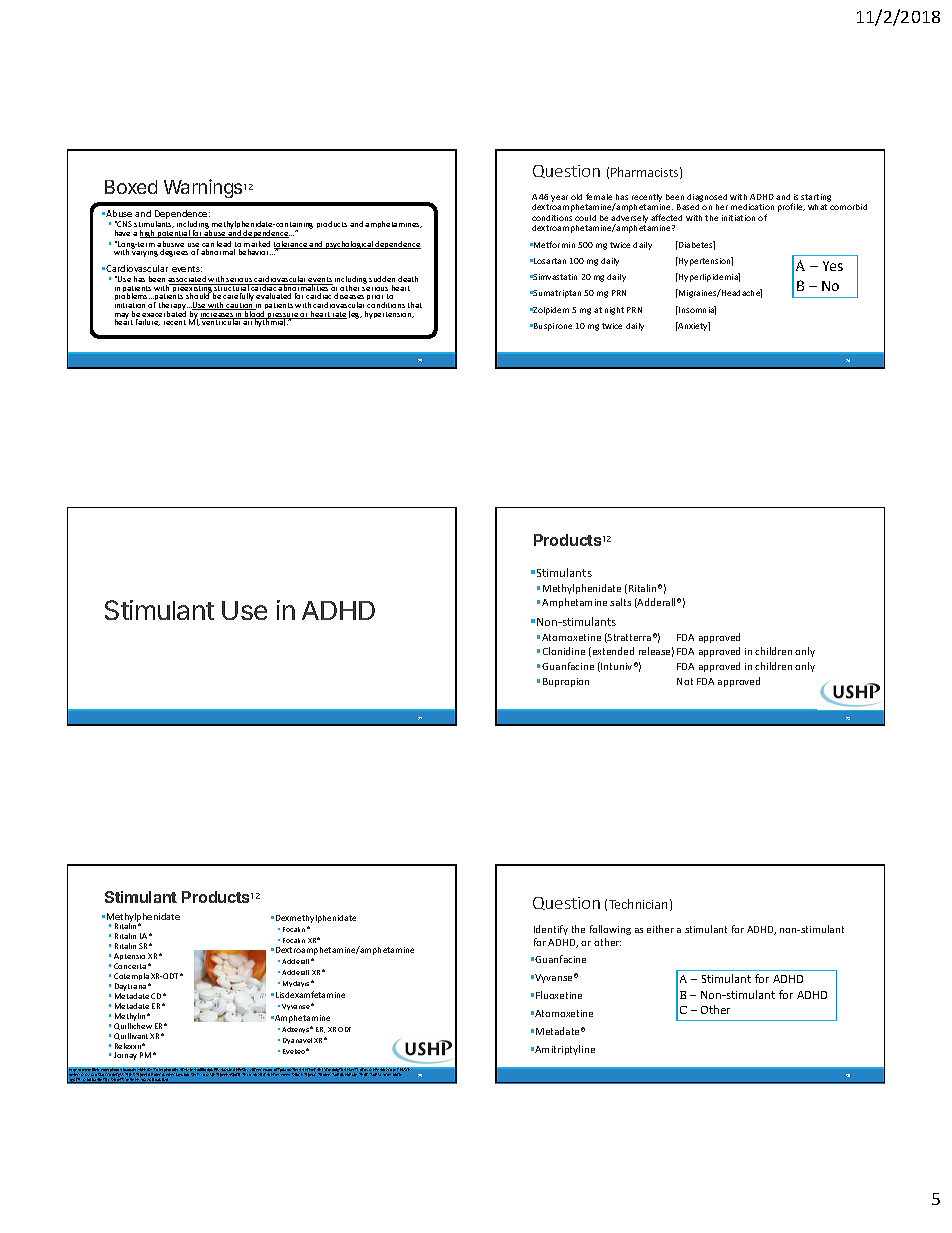 The height and width of the screenshot is (1233, 952). What do you see at coordinates (696, 310) in the screenshot?
I see `Insomnia` at bounding box center [696, 310].
